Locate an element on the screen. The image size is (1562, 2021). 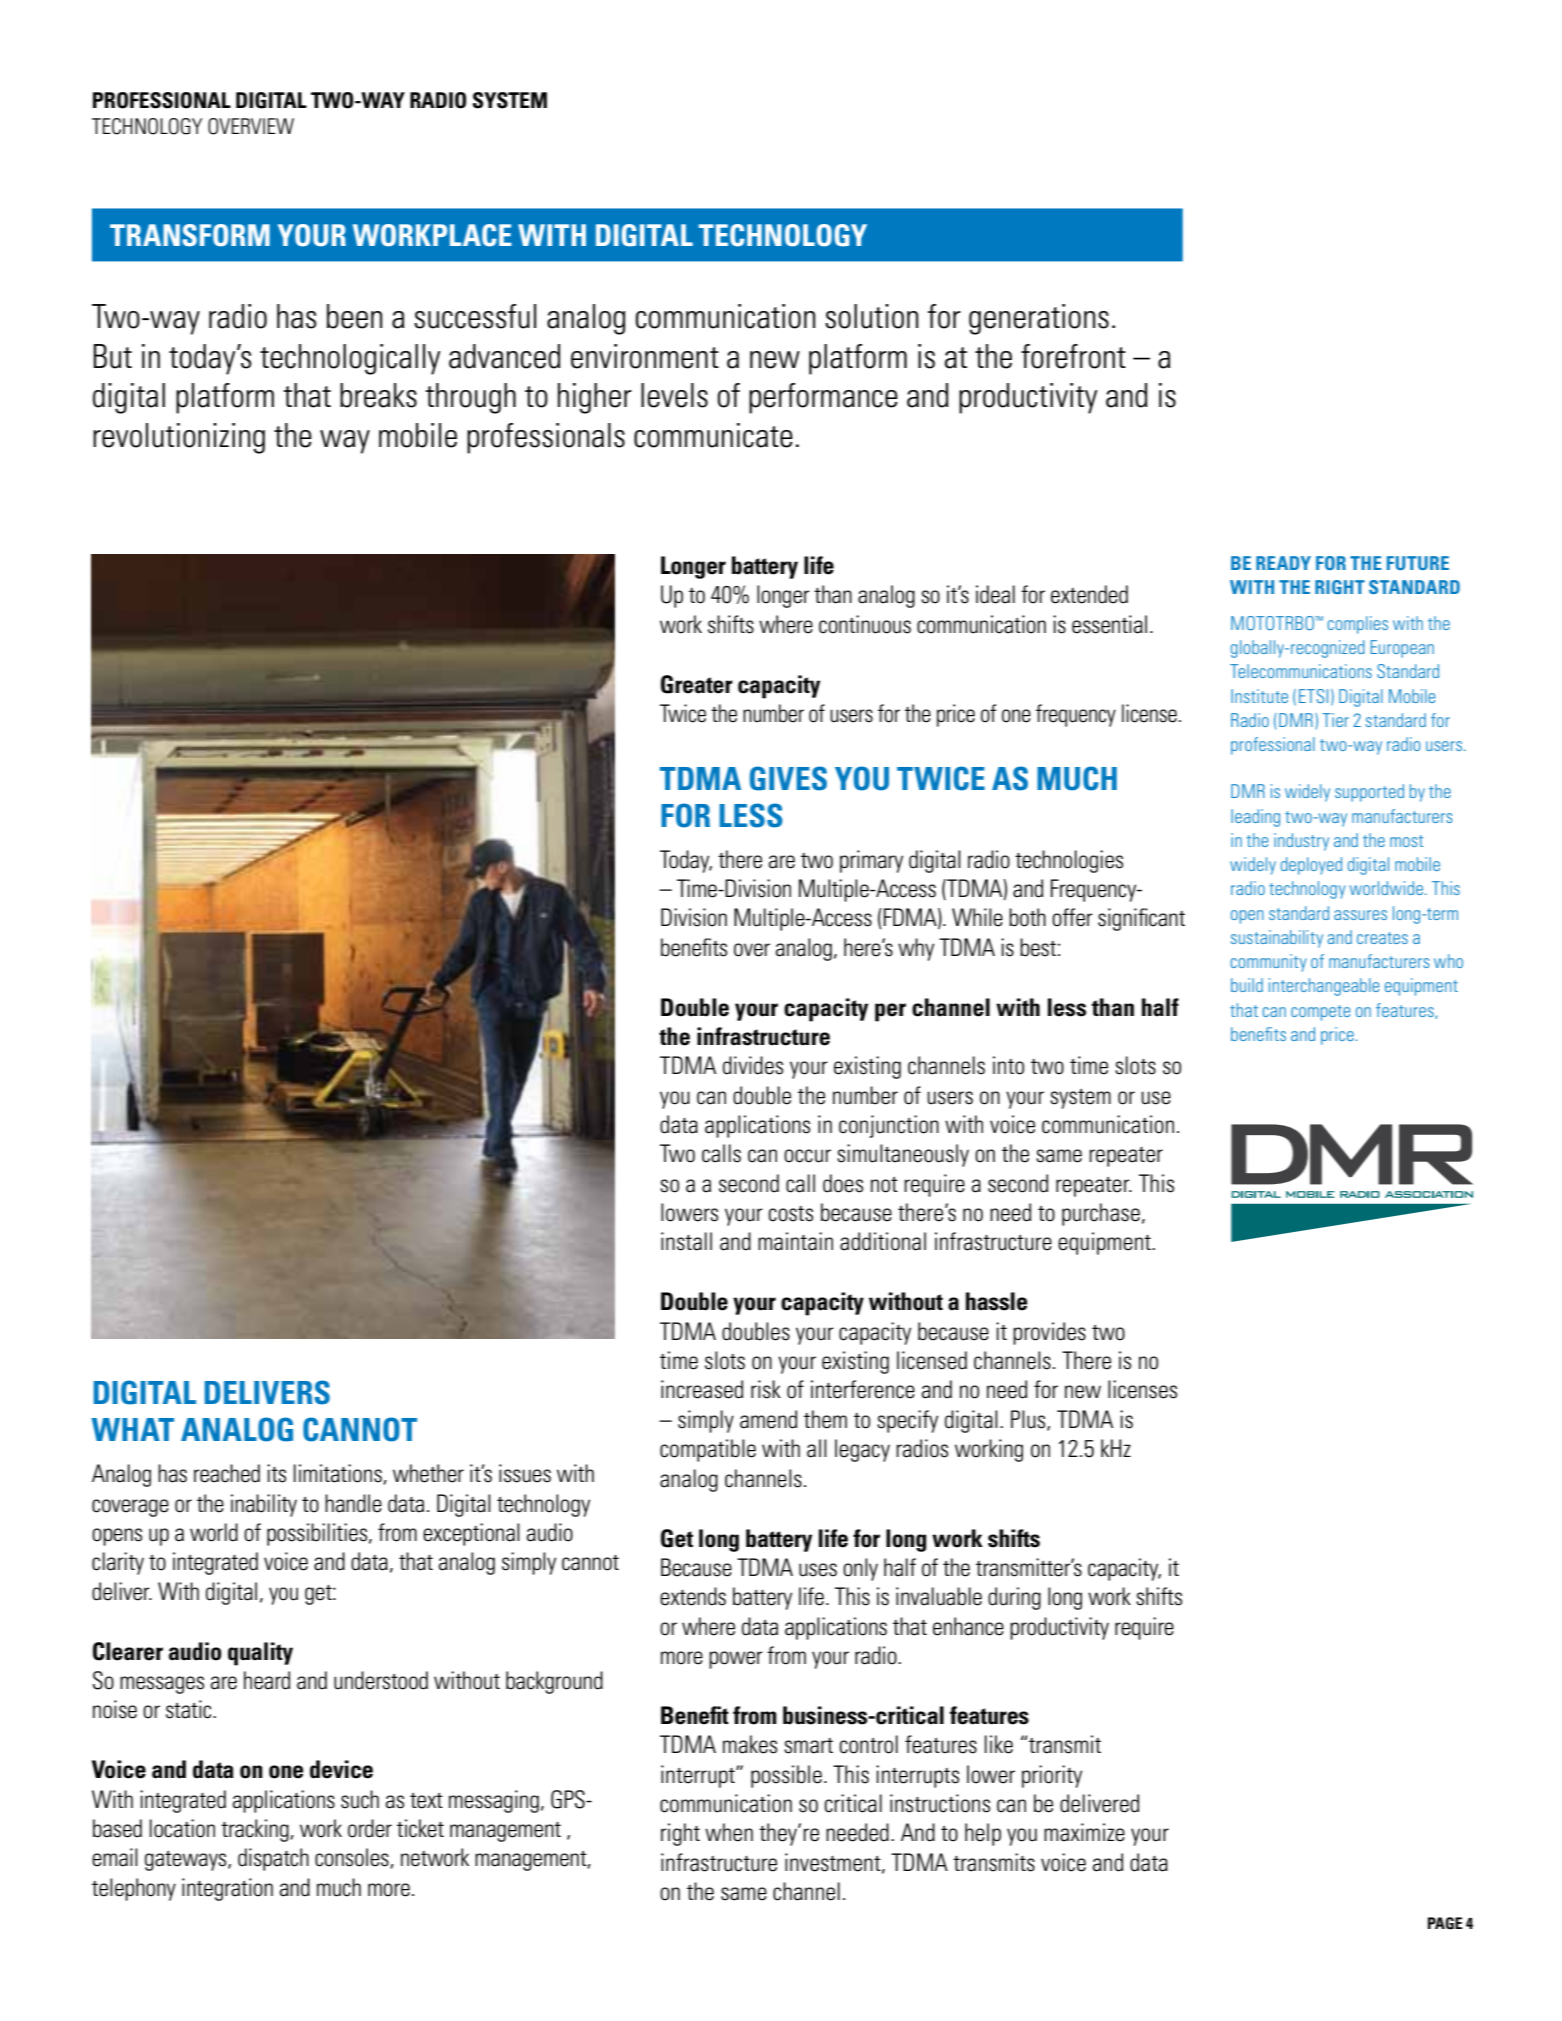
divides is located at coordinates (753, 1065).
